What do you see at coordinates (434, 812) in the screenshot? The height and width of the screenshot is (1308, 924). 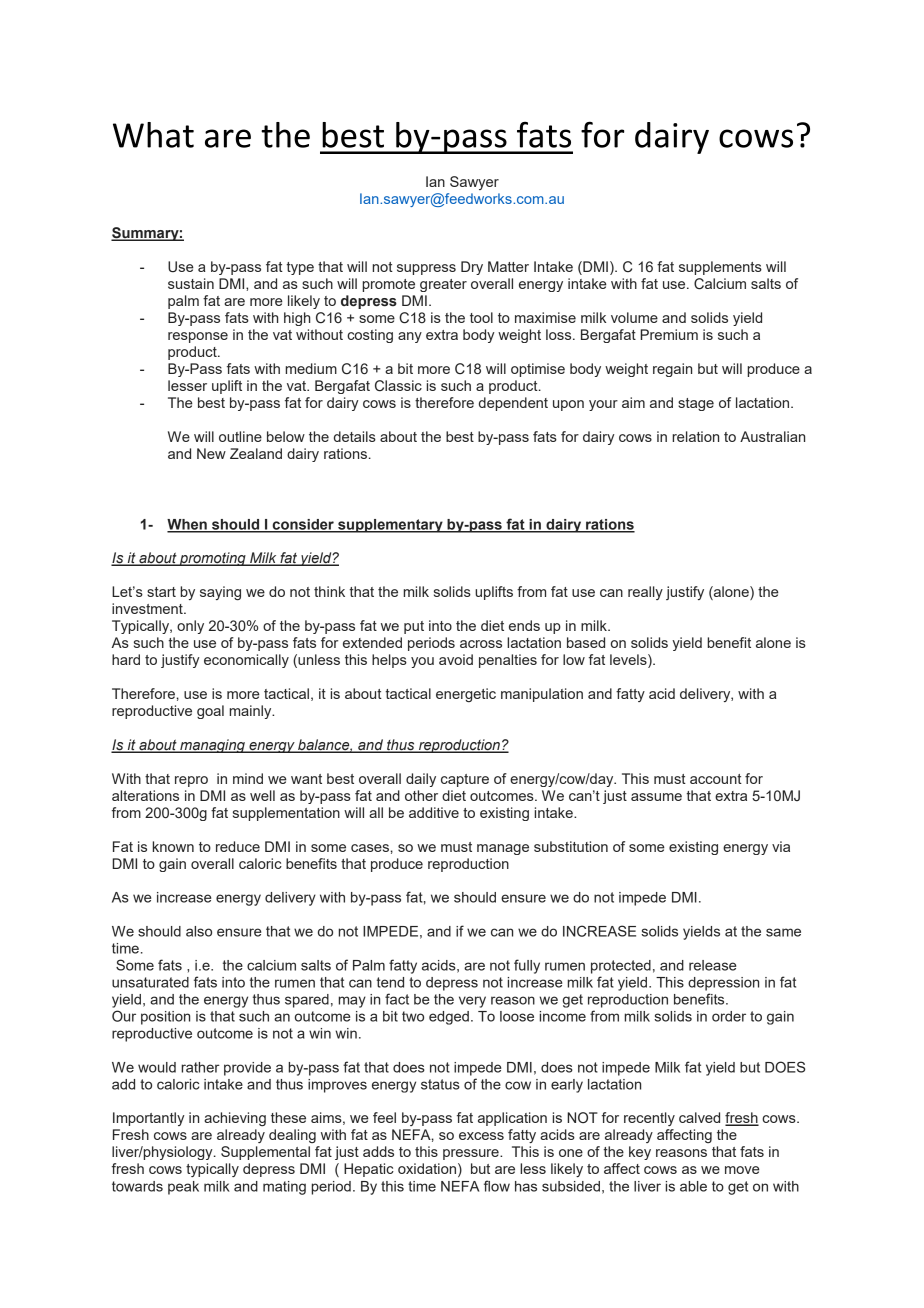 I see `additive` at bounding box center [434, 812].
